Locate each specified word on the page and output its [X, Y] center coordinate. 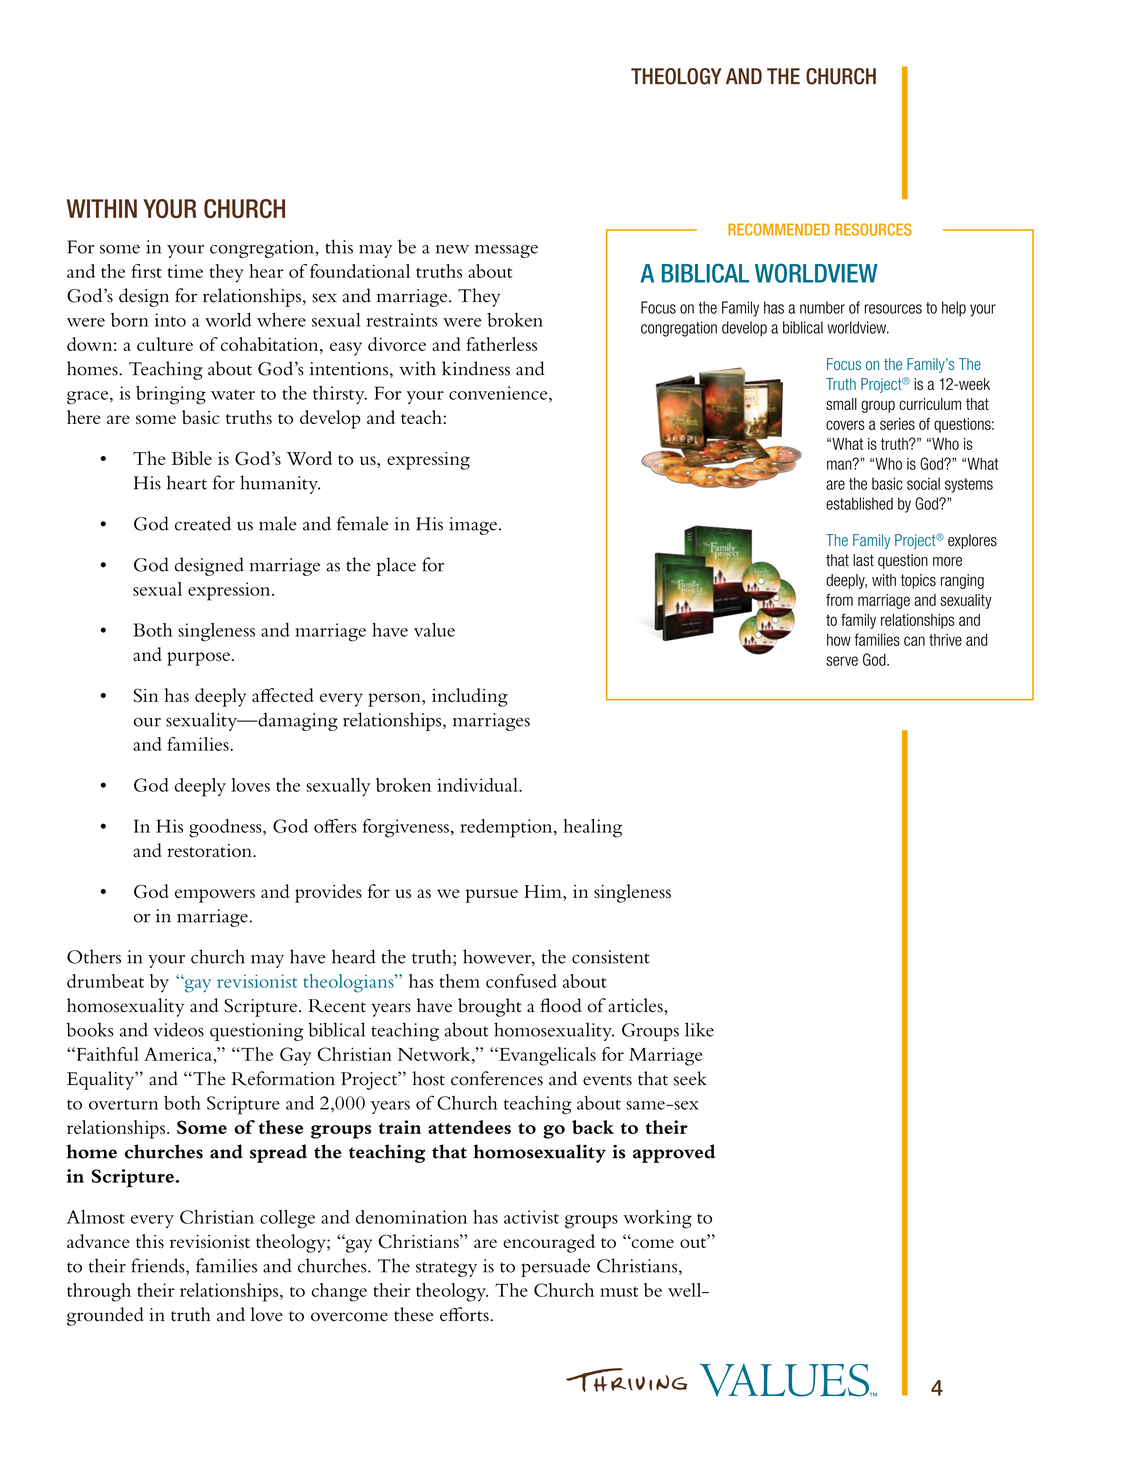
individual [478, 785]
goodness [226, 828]
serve [842, 661]
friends [159, 1266]
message [506, 251]
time [185, 271]
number [822, 307]
